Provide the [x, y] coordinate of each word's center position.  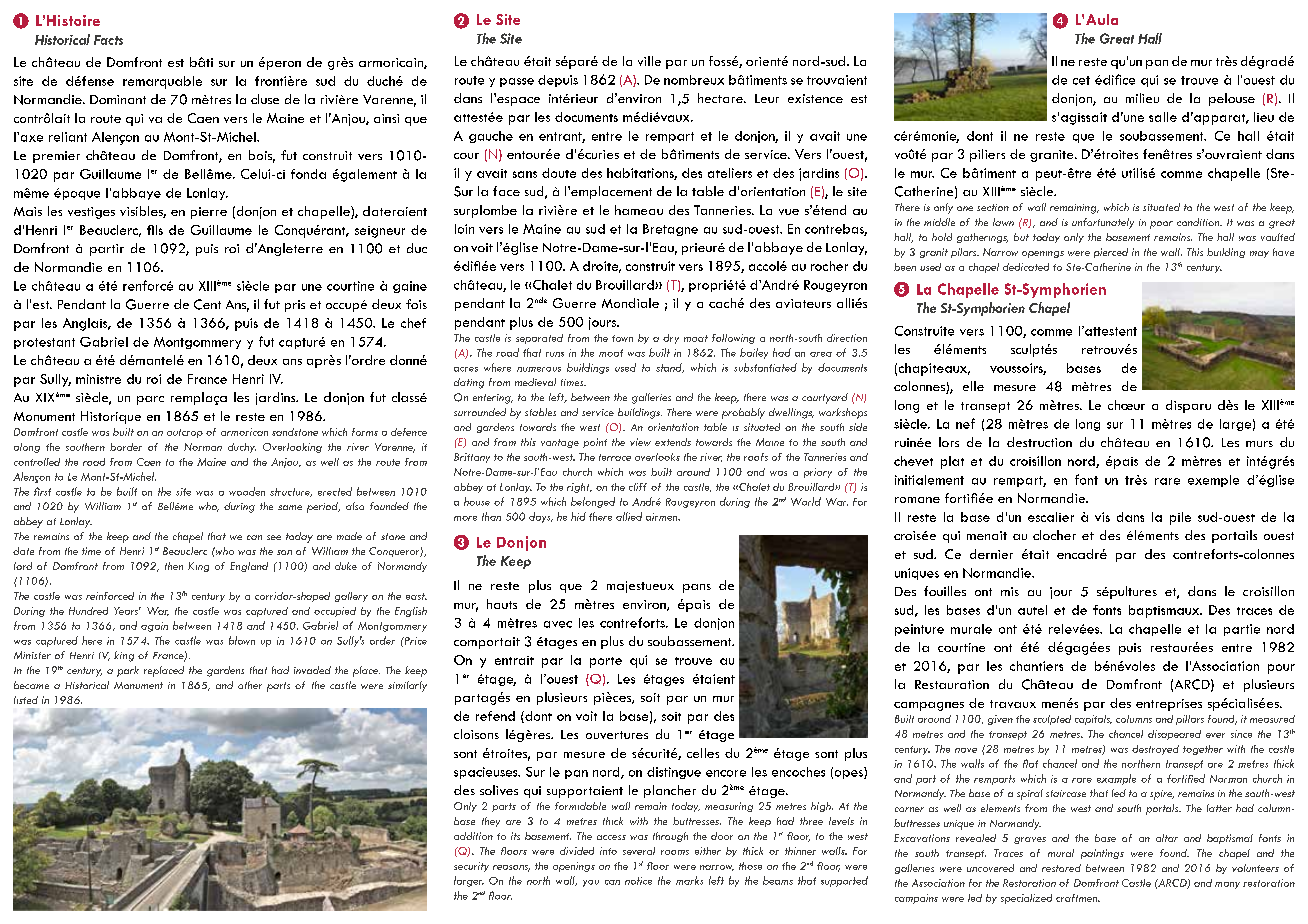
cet [1081, 80]
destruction [1039, 442]
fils [155, 230]
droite [602, 267]
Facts [108, 40]
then [174, 566]
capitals [1093, 720]
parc [150, 400]
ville [649, 61]
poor [1161, 225]
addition [473, 836]
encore [726, 773]
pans [697, 588]
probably [743, 413]
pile [1180, 518]
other [250, 685]
